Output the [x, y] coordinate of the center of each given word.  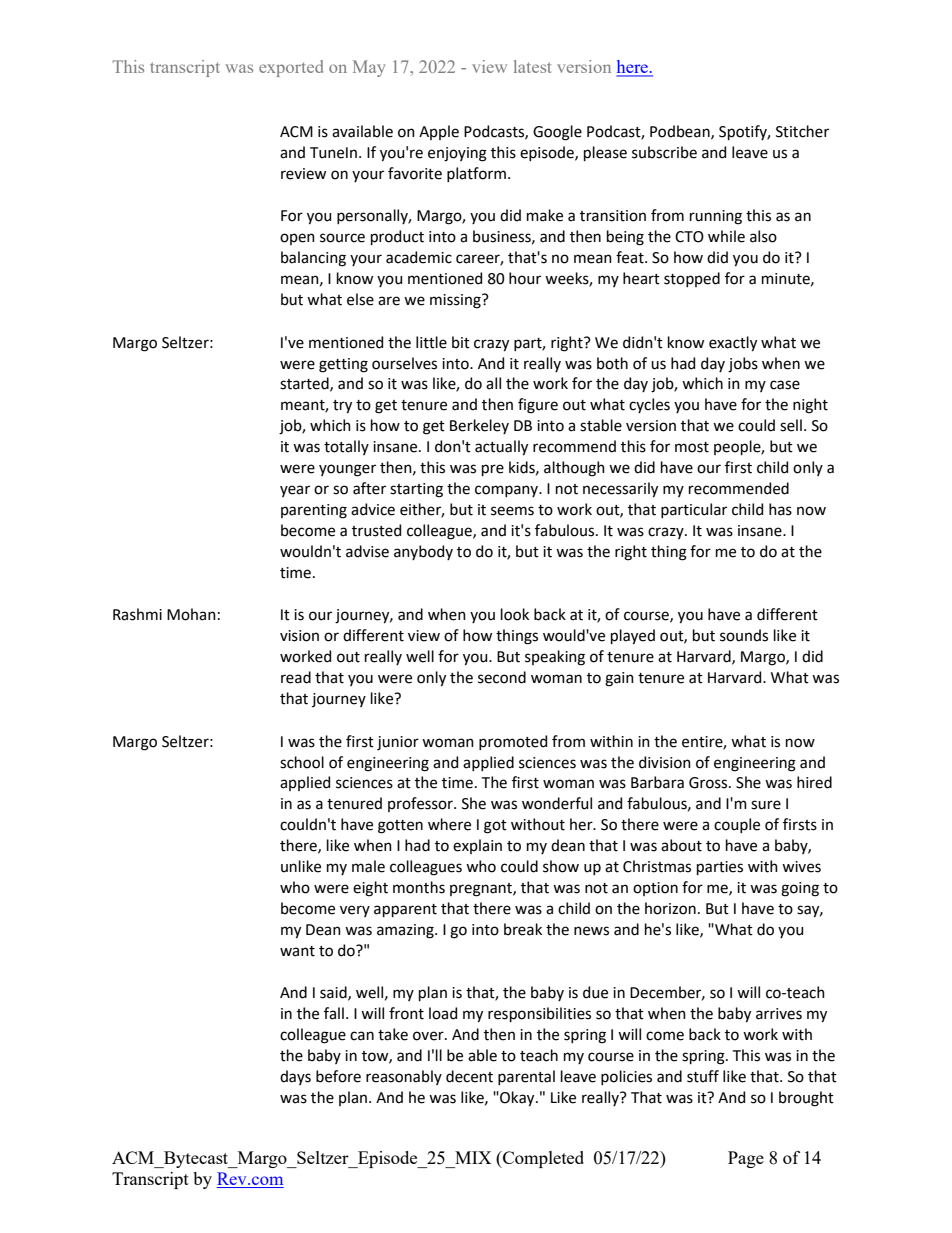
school [302, 762]
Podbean [681, 132]
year [295, 491]
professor [421, 804]
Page [746, 1159]
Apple [439, 132]
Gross [709, 783]
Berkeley [479, 426]
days [295, 1077]
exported [291, 68]
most [692, 447]
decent [469, 1076]
